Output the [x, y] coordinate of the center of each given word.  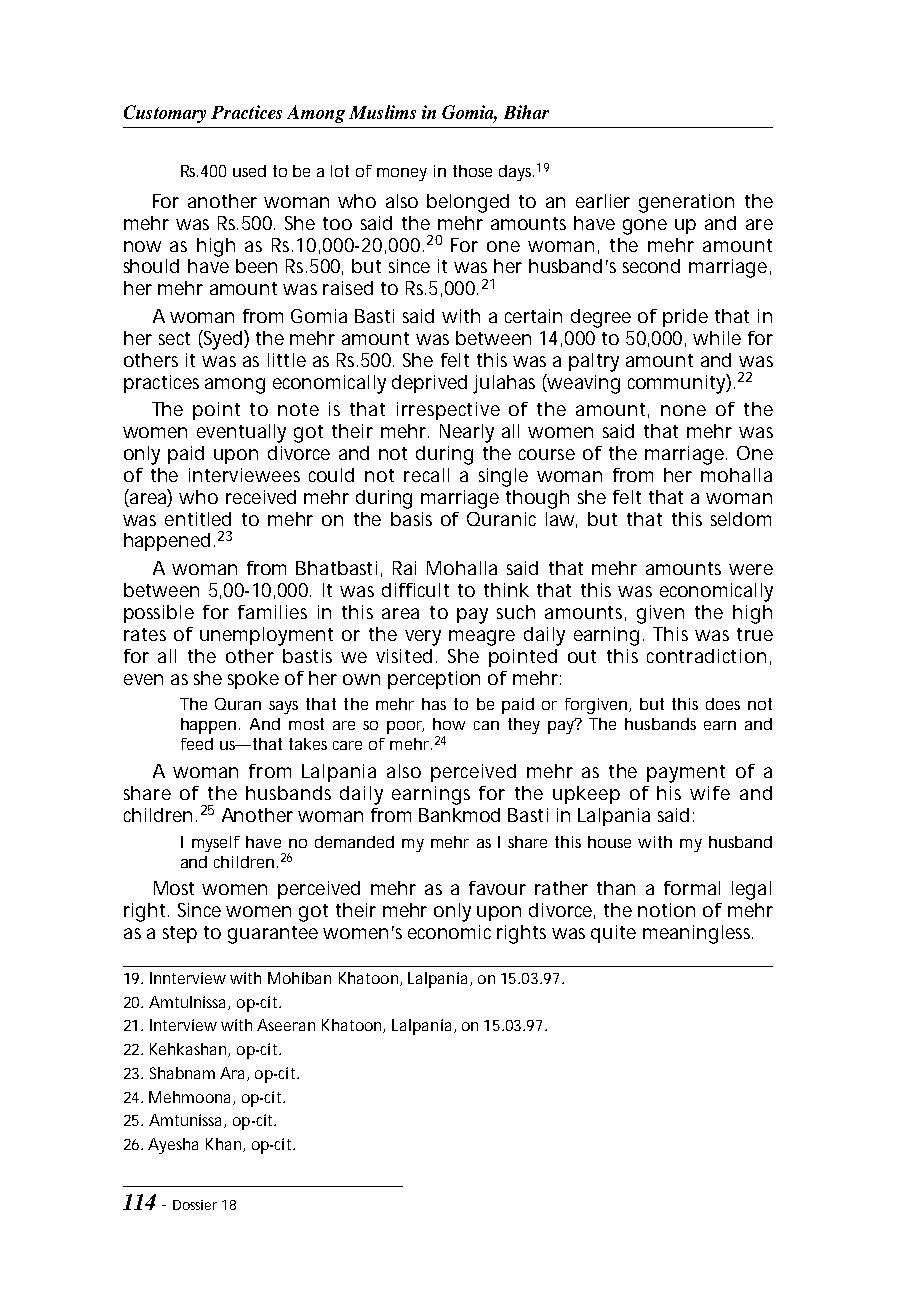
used [249, 171]
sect [174, 338]
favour [497, 888]
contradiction [706, 656]
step [180, 934]
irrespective [448, 411]
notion [666, 910]
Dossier [195, 1205]
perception [434, 680]
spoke [253, 680]
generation [686, 203]
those [472, 171]
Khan [223, 1144]
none [683, 410]
